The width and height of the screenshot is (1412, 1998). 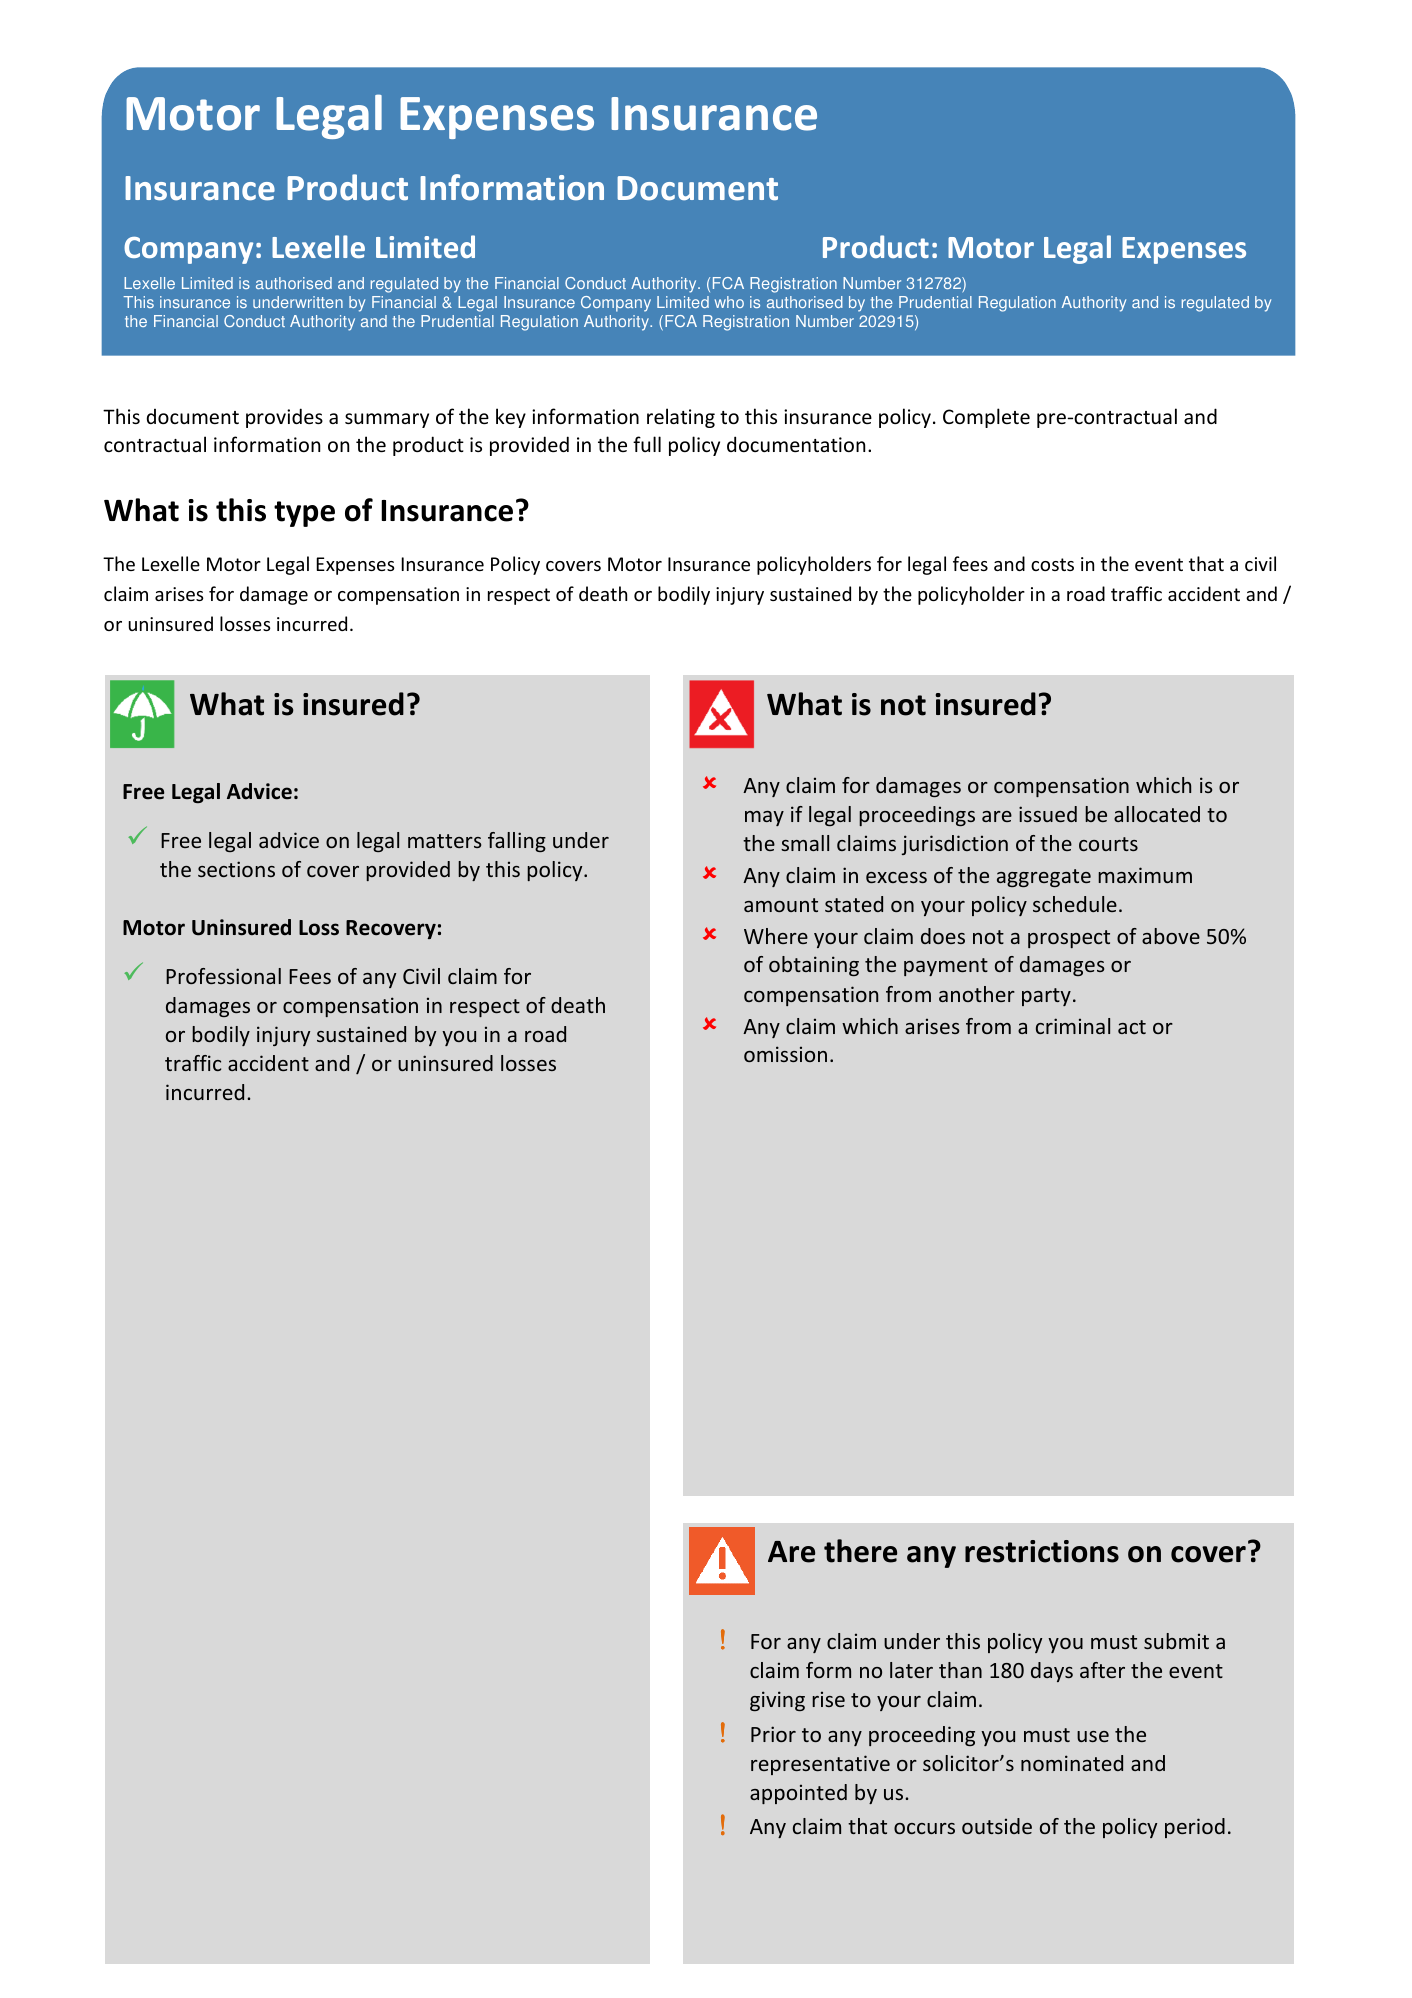 What do you see at coordinates (773, 1734) in the screenshot?
I see `Prior` at bounding box center [773, 1734].
